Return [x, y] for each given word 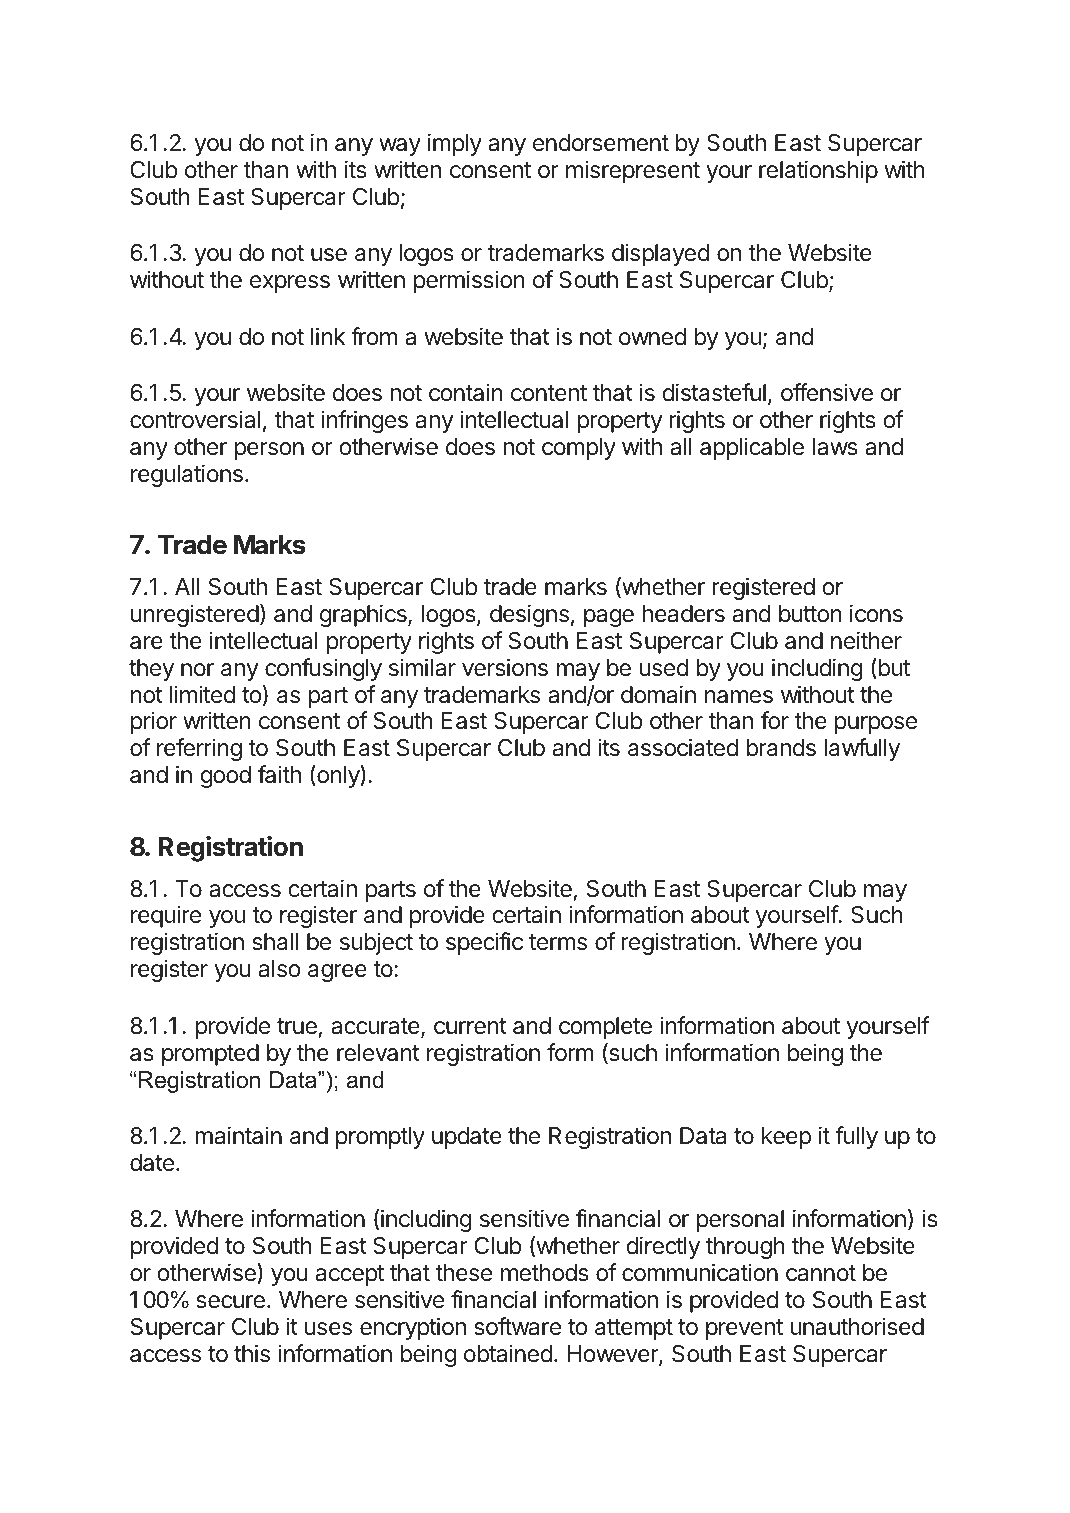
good [225, 777]
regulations [187, 475]
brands [781, 748]
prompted [210, 1055]
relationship [818, 171]
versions [505, 667]
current [470, 1026]
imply [455, 144]
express [290, 284]
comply [579, 449]
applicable [752, 448]
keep [786, 1138]
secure [230, 1302]
